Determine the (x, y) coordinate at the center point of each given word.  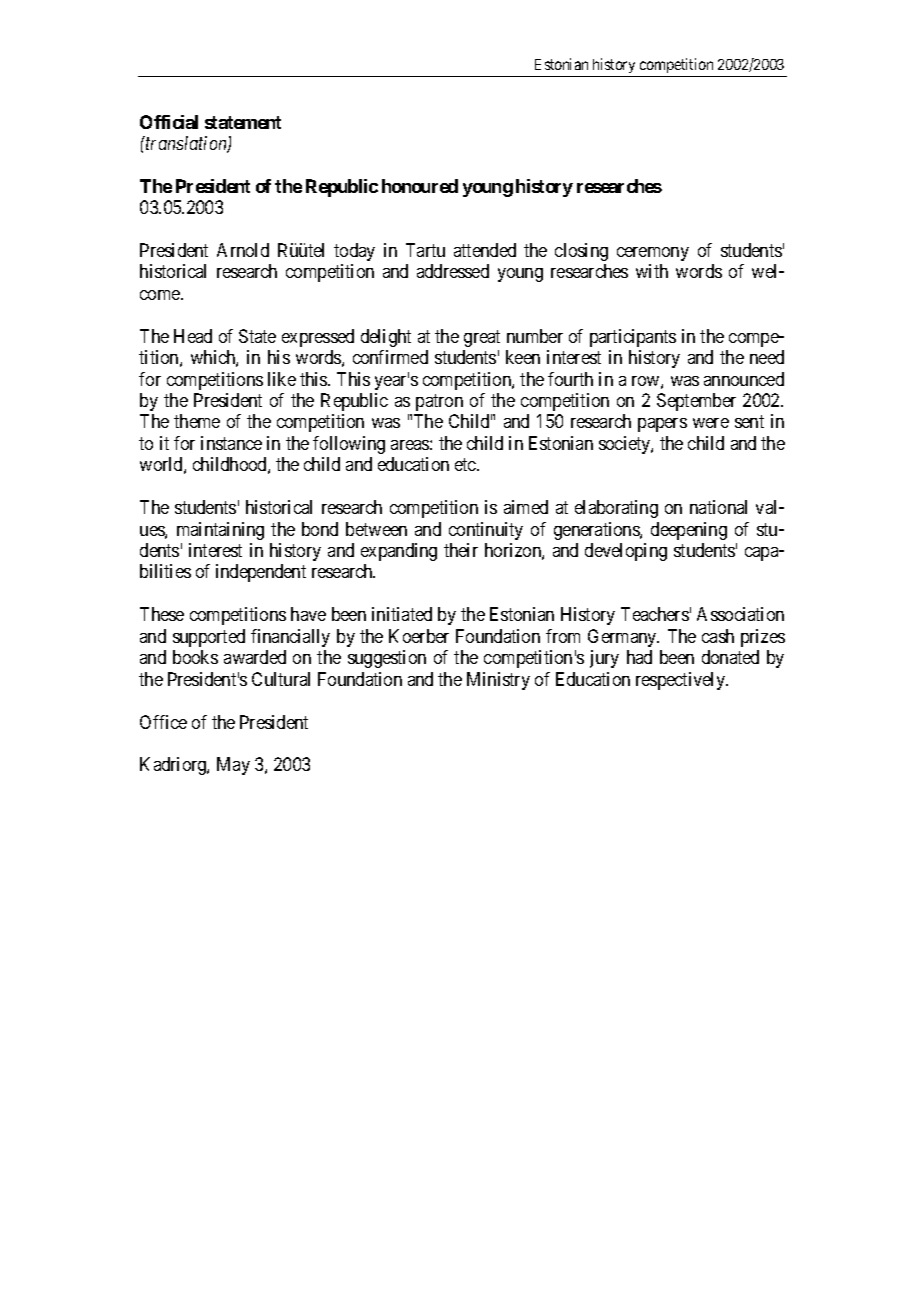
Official (169, 122)
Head (193, 336)
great (482, 338)
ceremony (653, 254)
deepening (689, 531)
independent (261, 573)
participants (633, 338)
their (461, 550)
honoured (420, 186)
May (233, 766)
